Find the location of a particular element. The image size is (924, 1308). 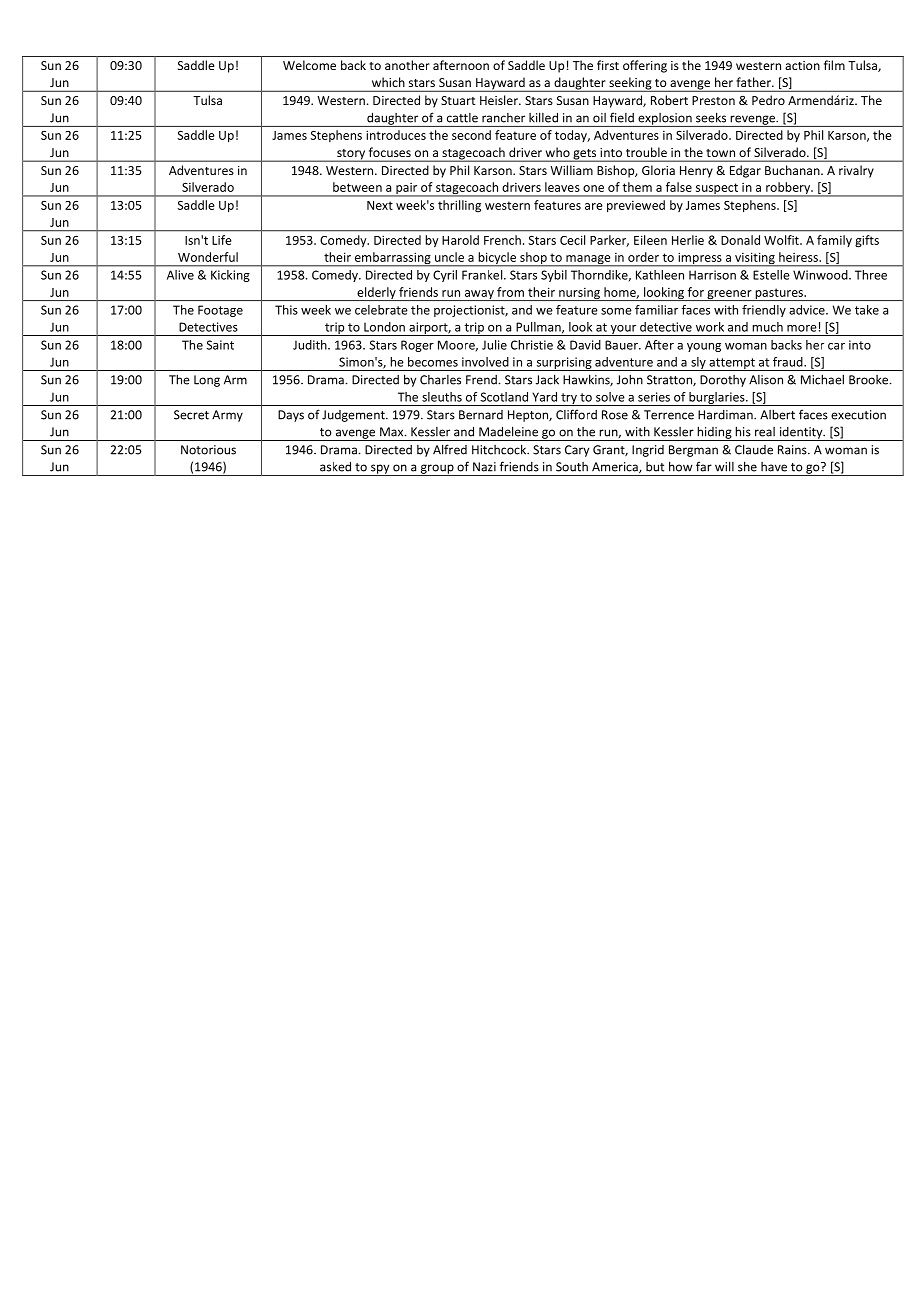

Notorious is located at coordinates (208, 450).
